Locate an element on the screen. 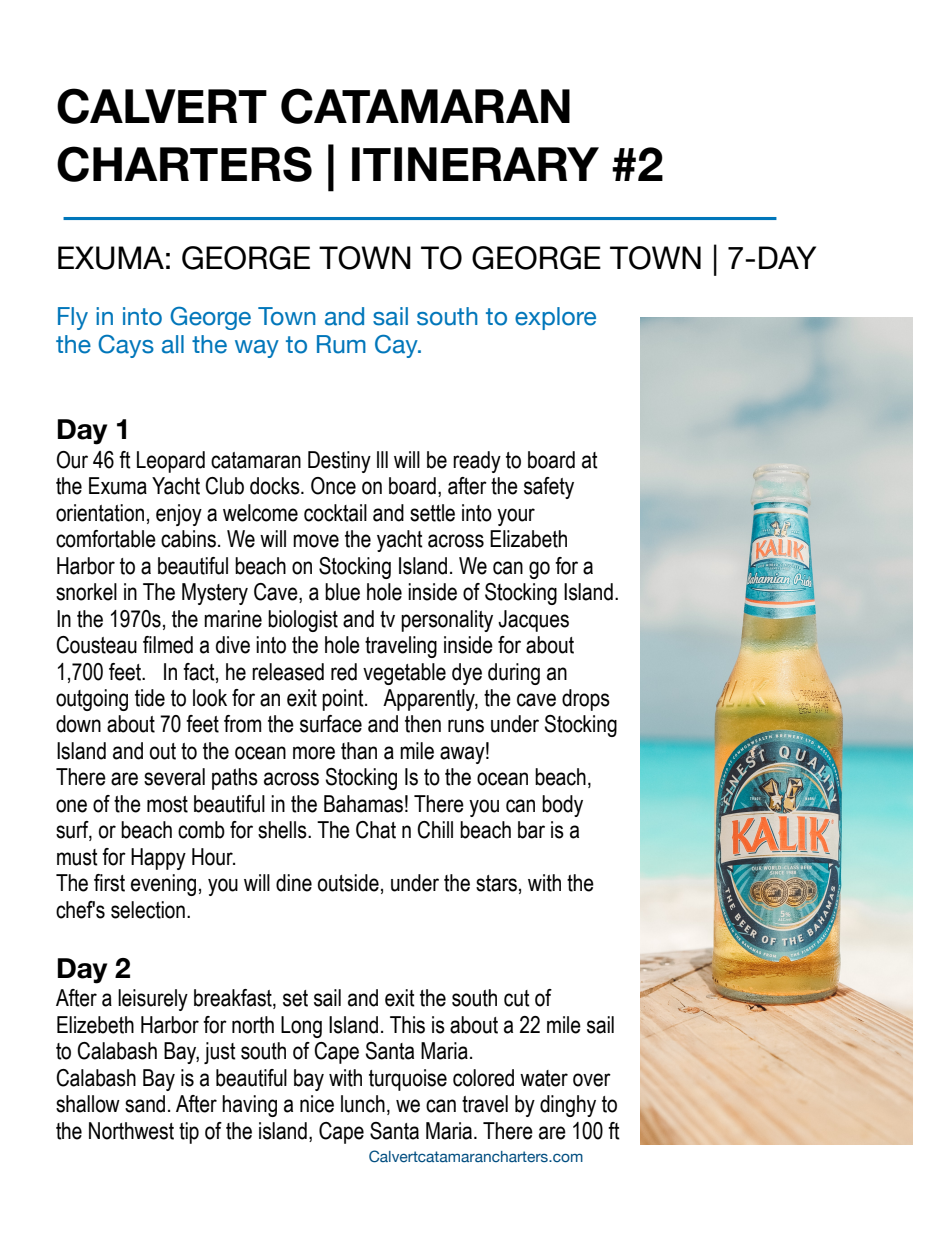 Image resolution: width=952 pixels, height=1233 pixels. filmed is located at coordinates (168, 645).
